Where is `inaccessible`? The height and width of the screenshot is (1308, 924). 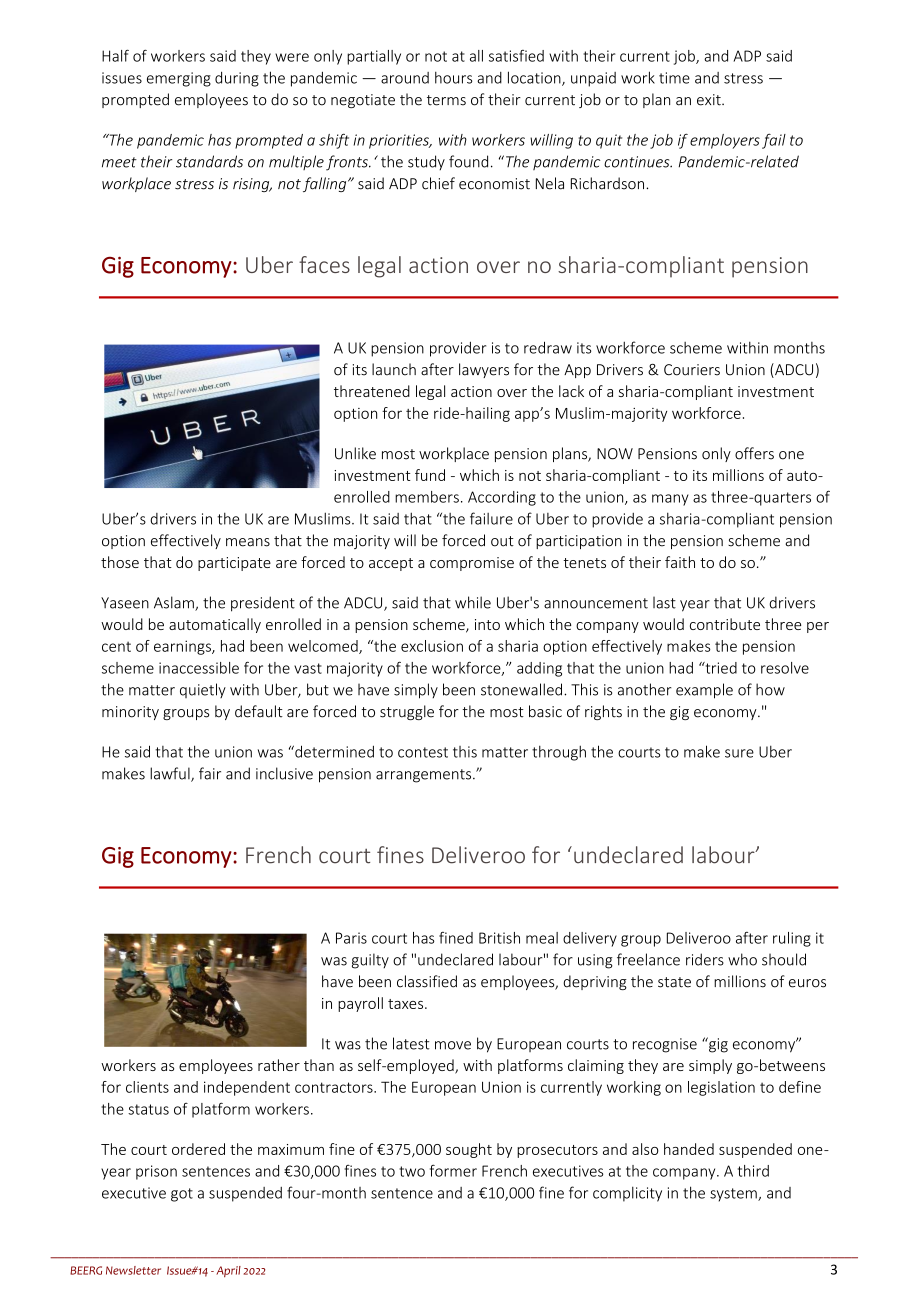
inaccessible is located at coordinates (199, 668).
